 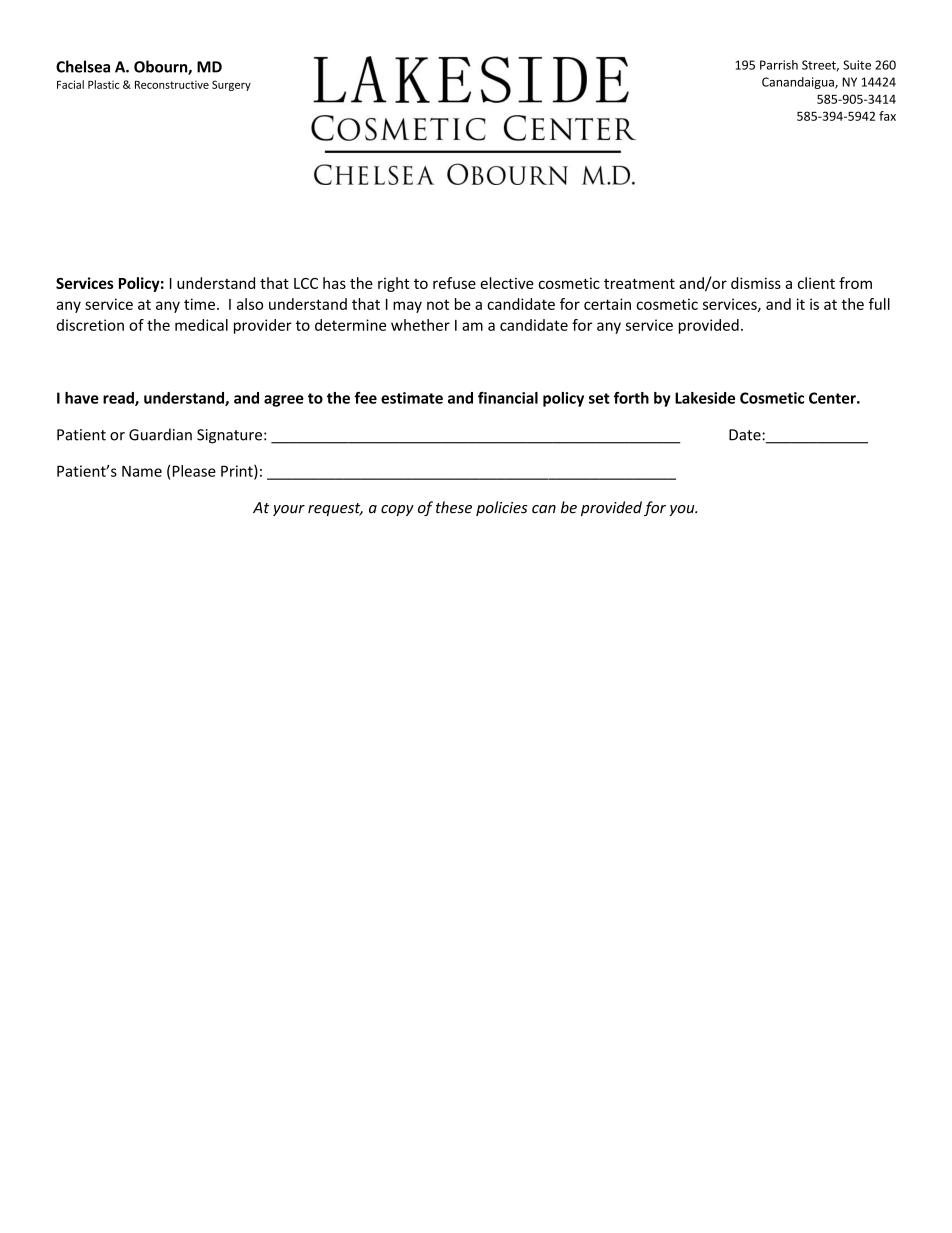 I want to click on financial, so click(x=508, y=398).
